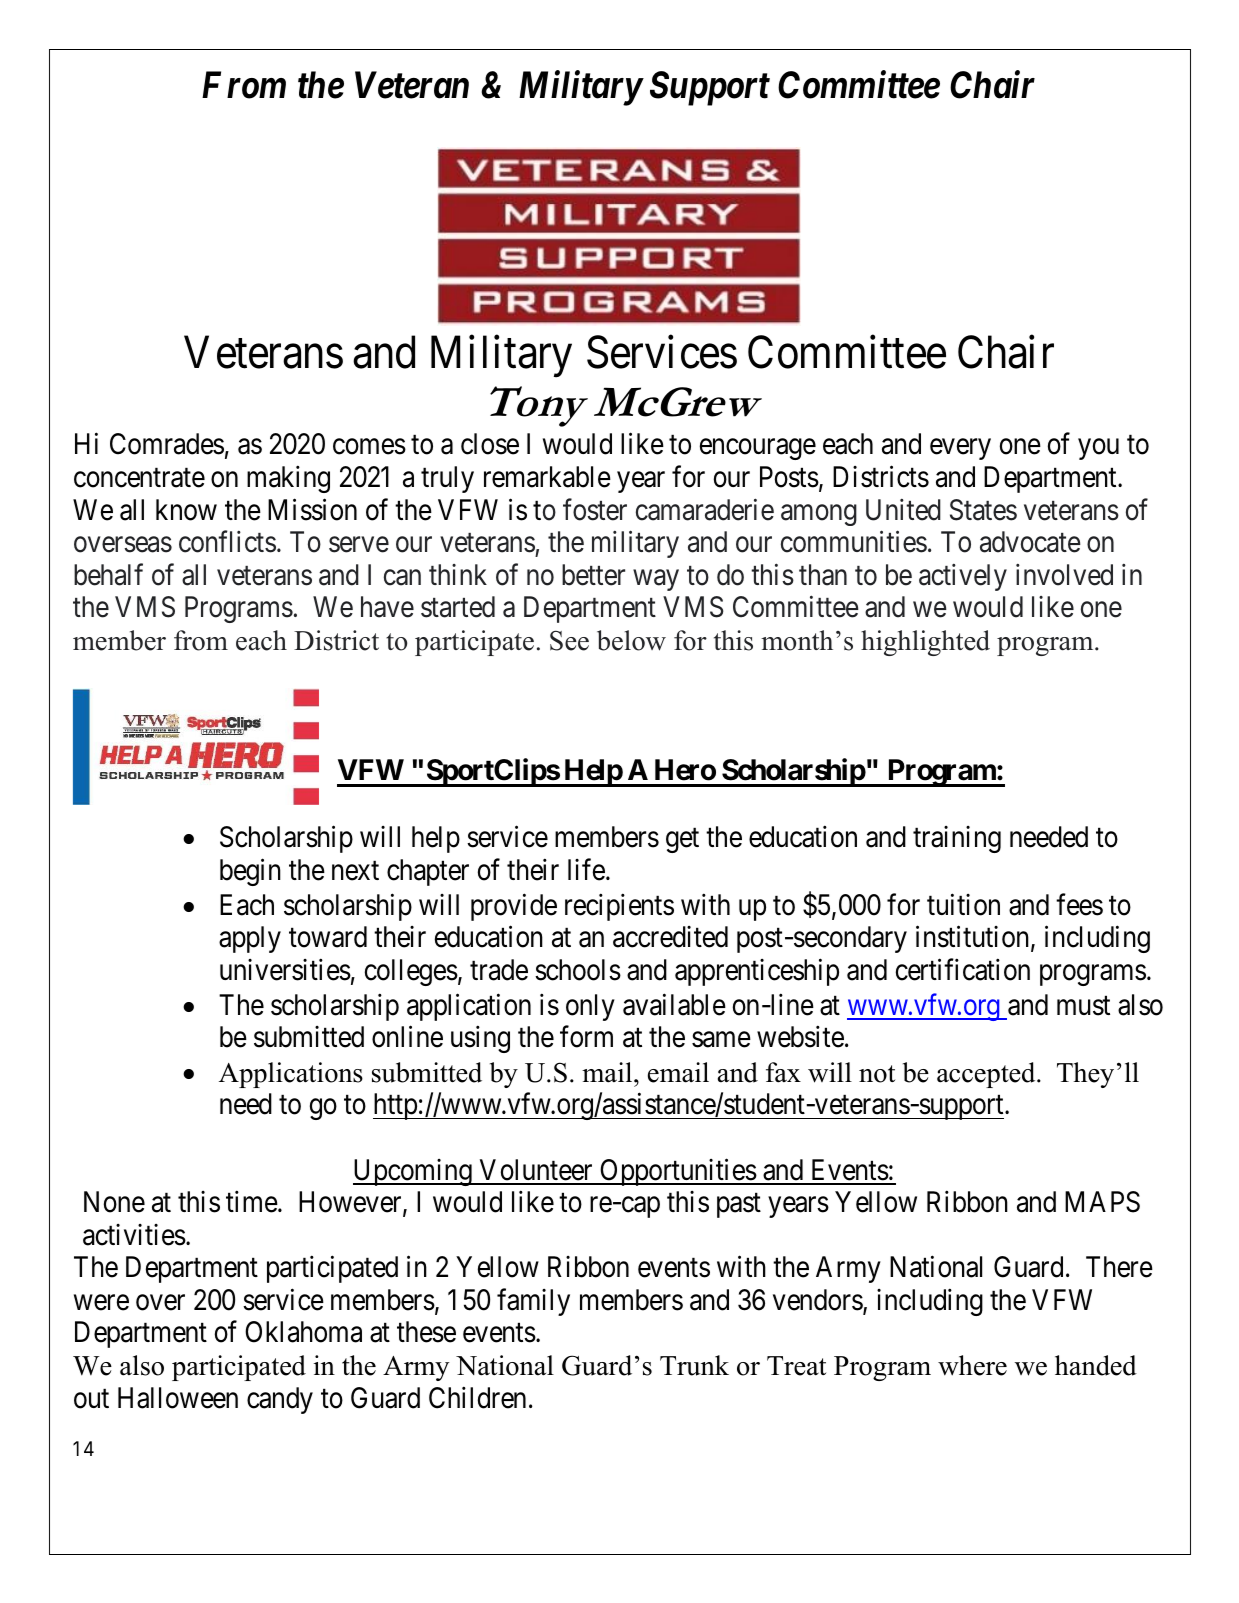  I want to click on accepted, so click(987, 1075).
